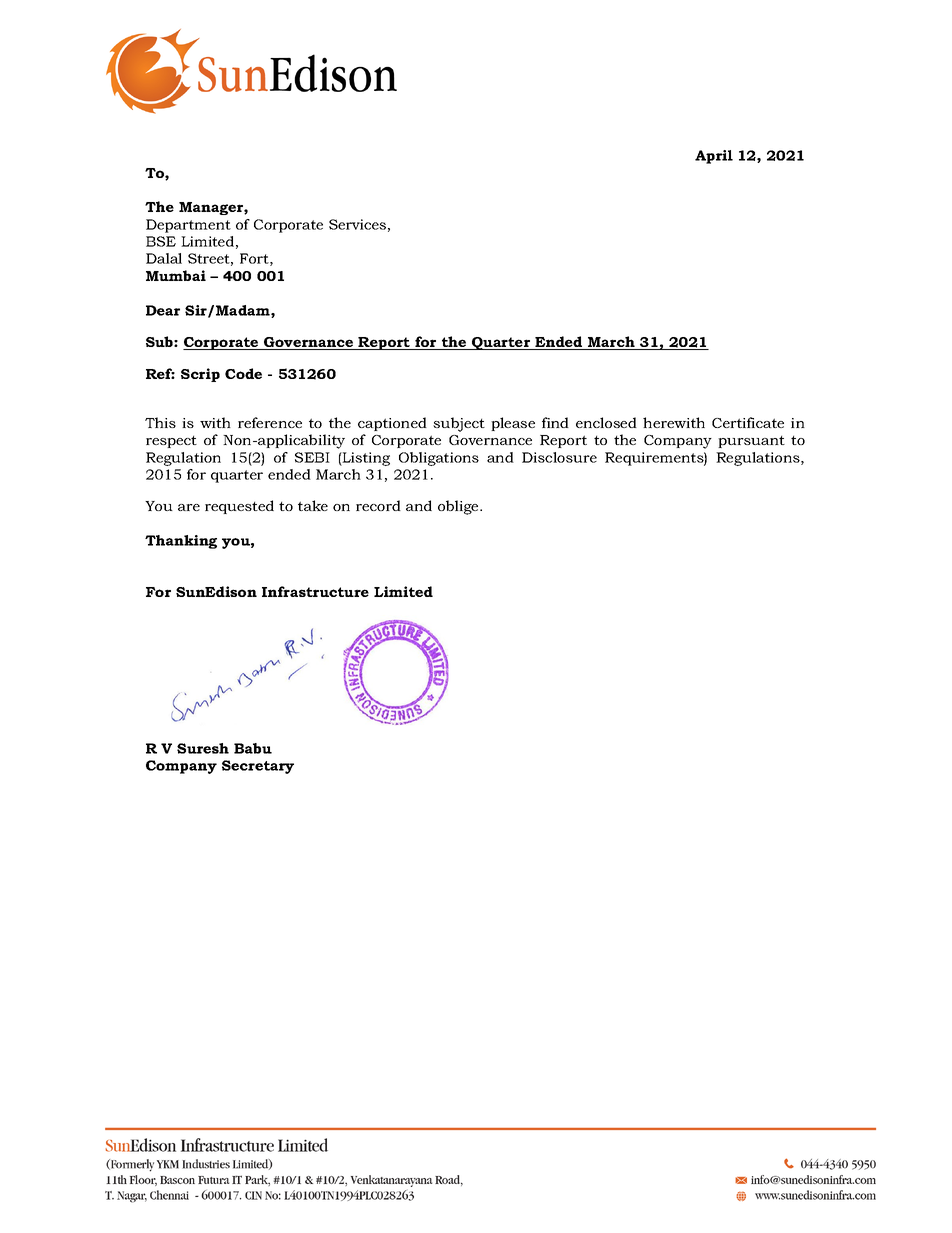 The image size is (952, 1233). What do you see at coordinates (243, 373) in the screenshot?
I see `Code` at bounding box center [243, 373].
